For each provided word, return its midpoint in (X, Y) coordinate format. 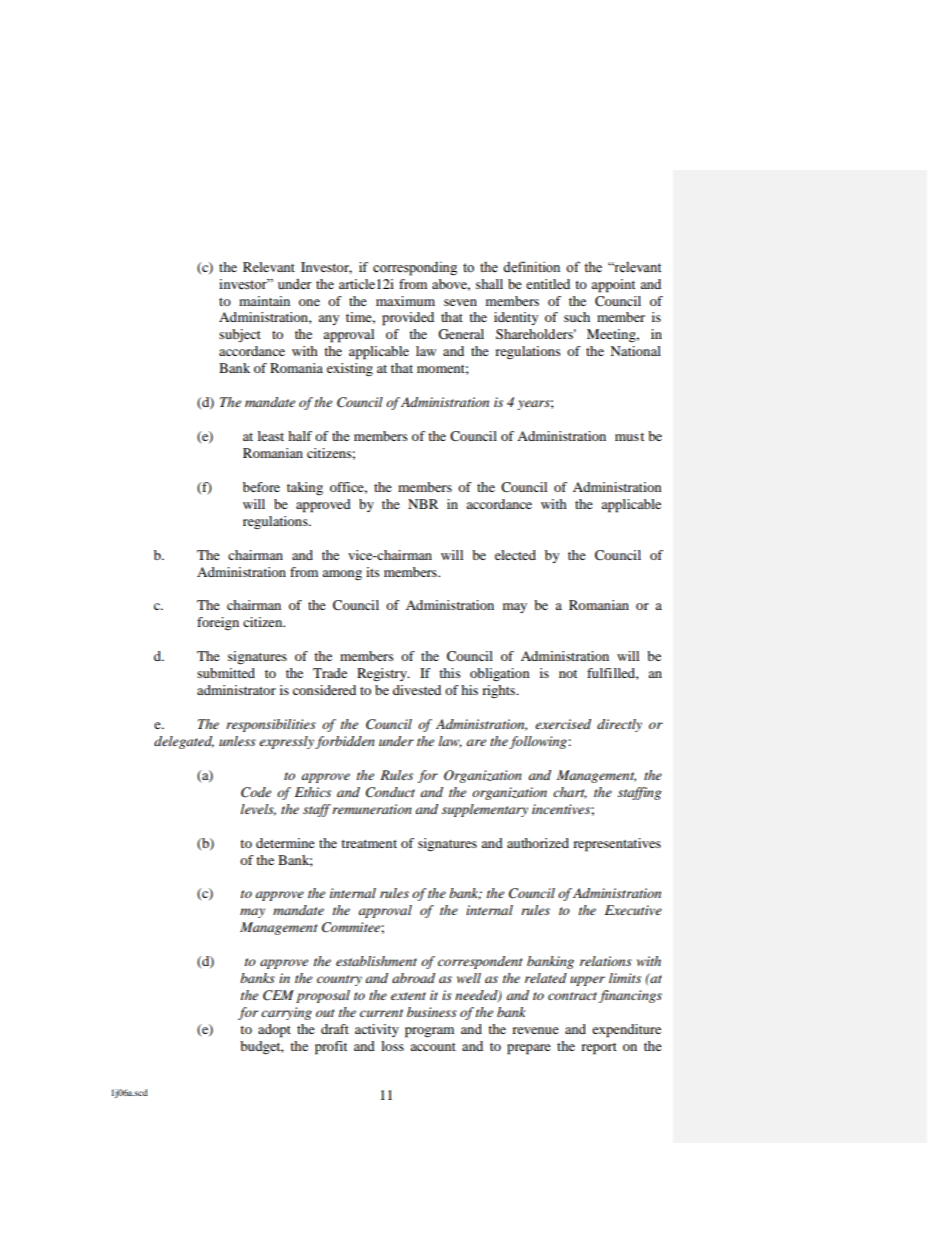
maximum (405, 301)
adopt (274, 1031)
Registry (383, 674)
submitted (226, 673)
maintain (264, 301)
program (429, 1032)
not (568, 674)
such (577, 317)
